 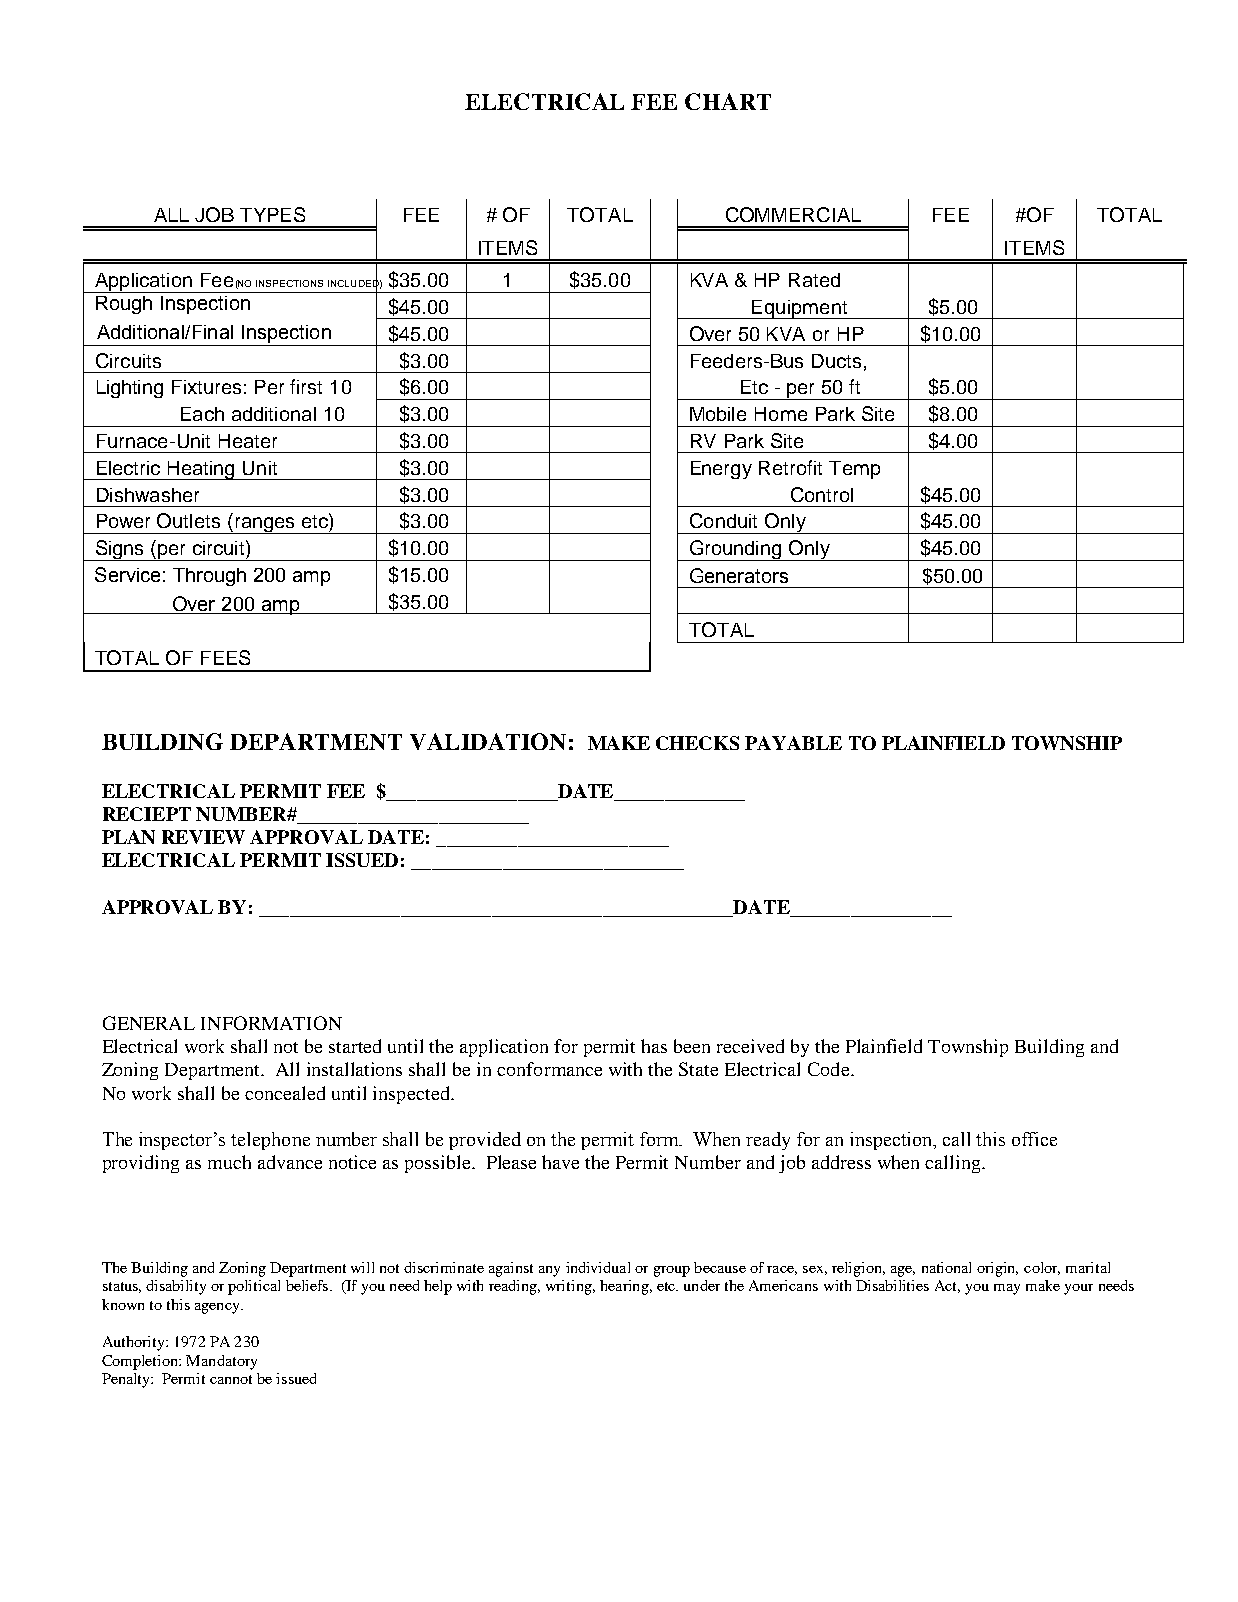 What do you see at coordinates (830, 1069) in the screenshot?
I see `Code` at bounding box center [830, 1069].
